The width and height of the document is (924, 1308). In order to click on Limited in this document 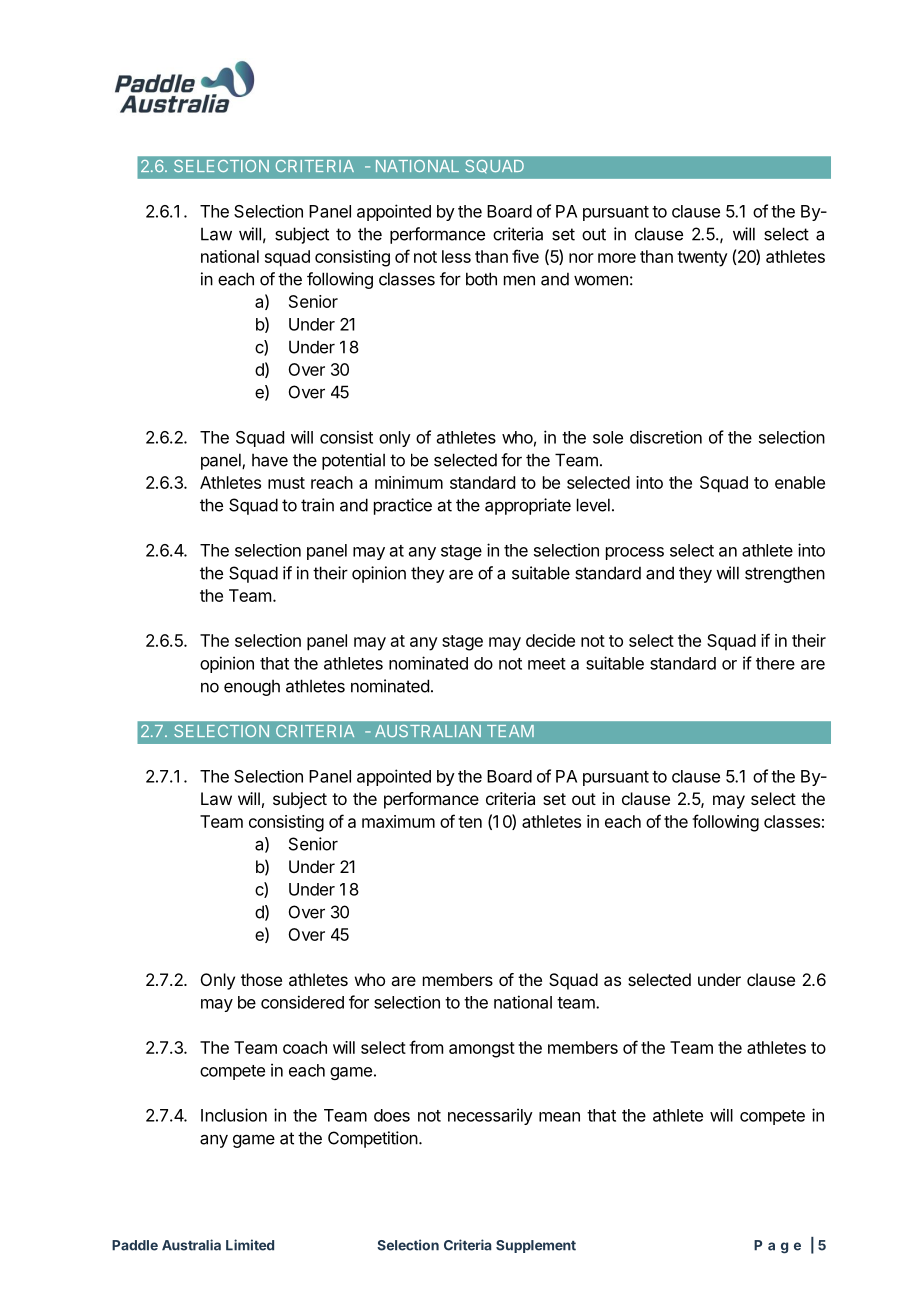, I will do `click(250, 1245)`.
